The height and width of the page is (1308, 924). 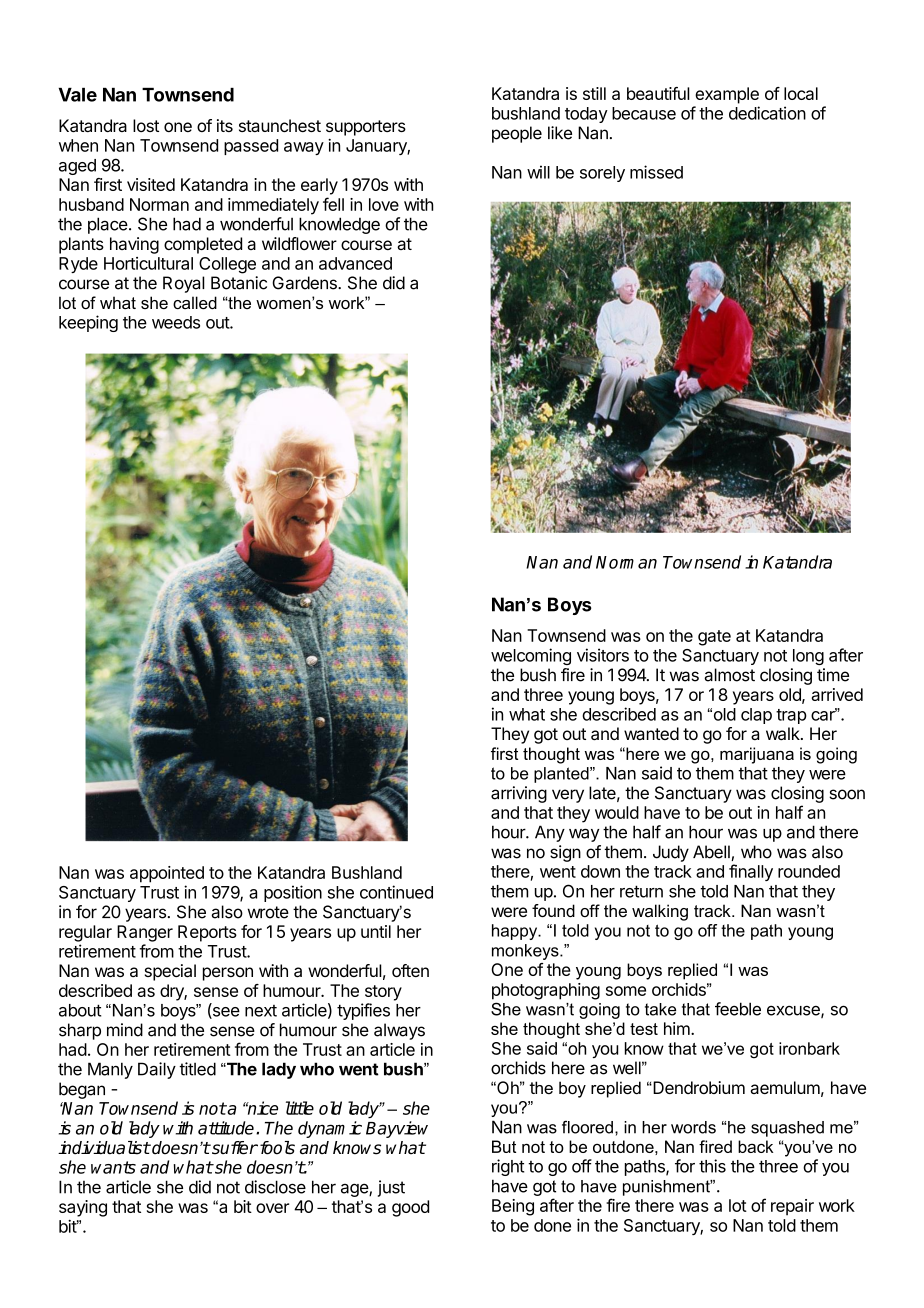 What do you see at coordinates (146, 125) in the page?
I see `lost` at bounding box center [146, 125].
